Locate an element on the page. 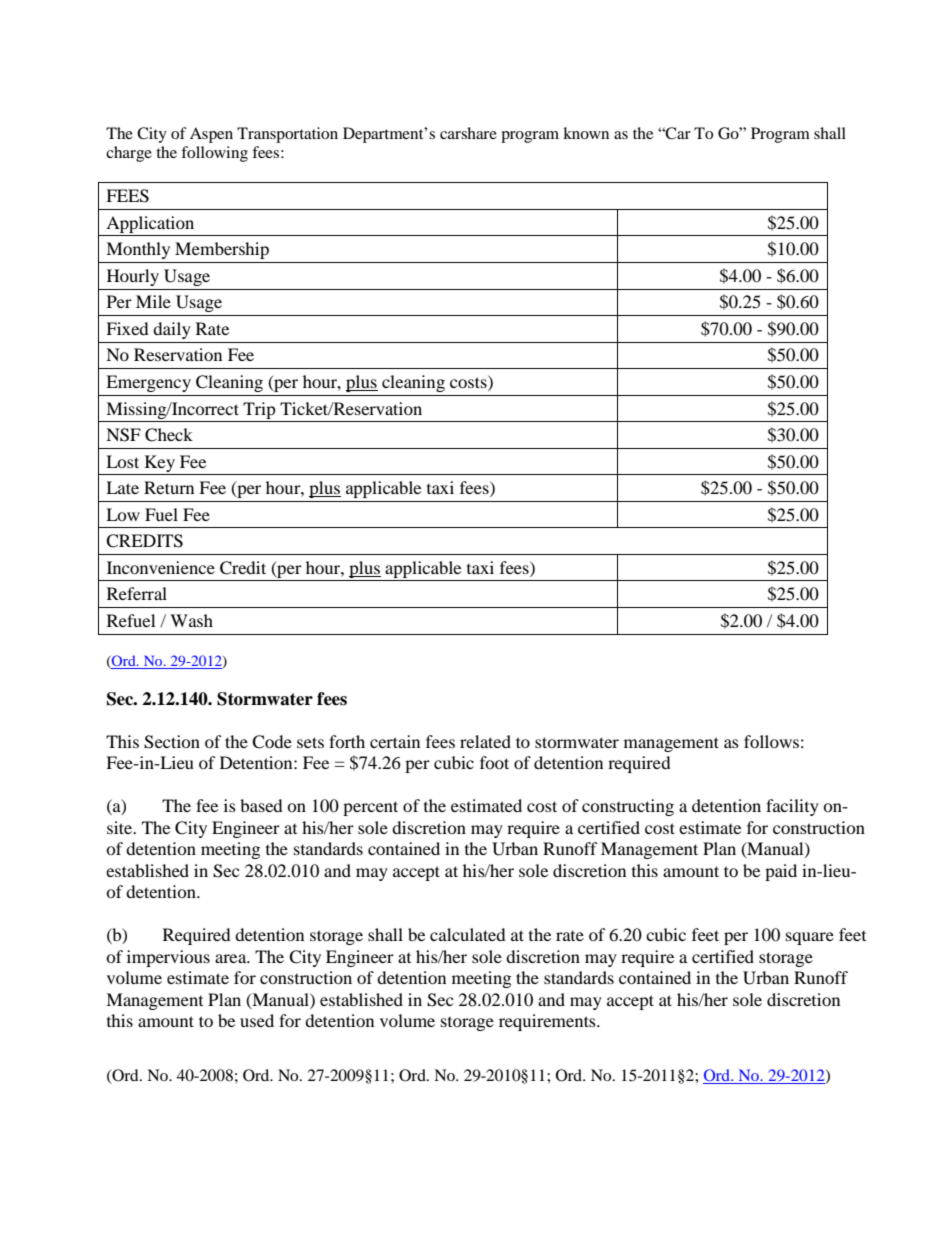 The image size is (952, 1233). following is located at coordinates (214, 154).
